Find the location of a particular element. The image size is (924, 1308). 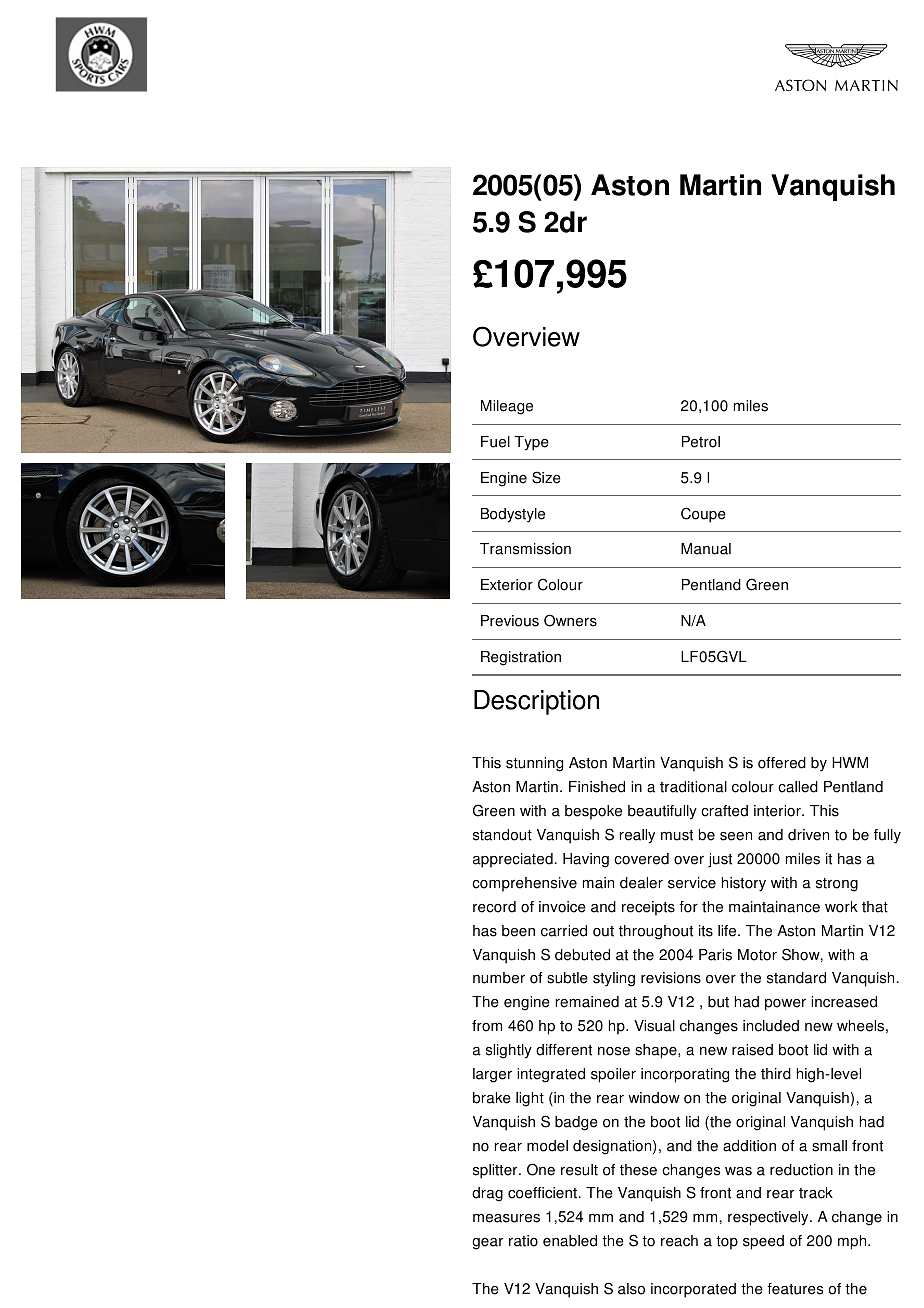

Type is located at coordinates (532, 443).
